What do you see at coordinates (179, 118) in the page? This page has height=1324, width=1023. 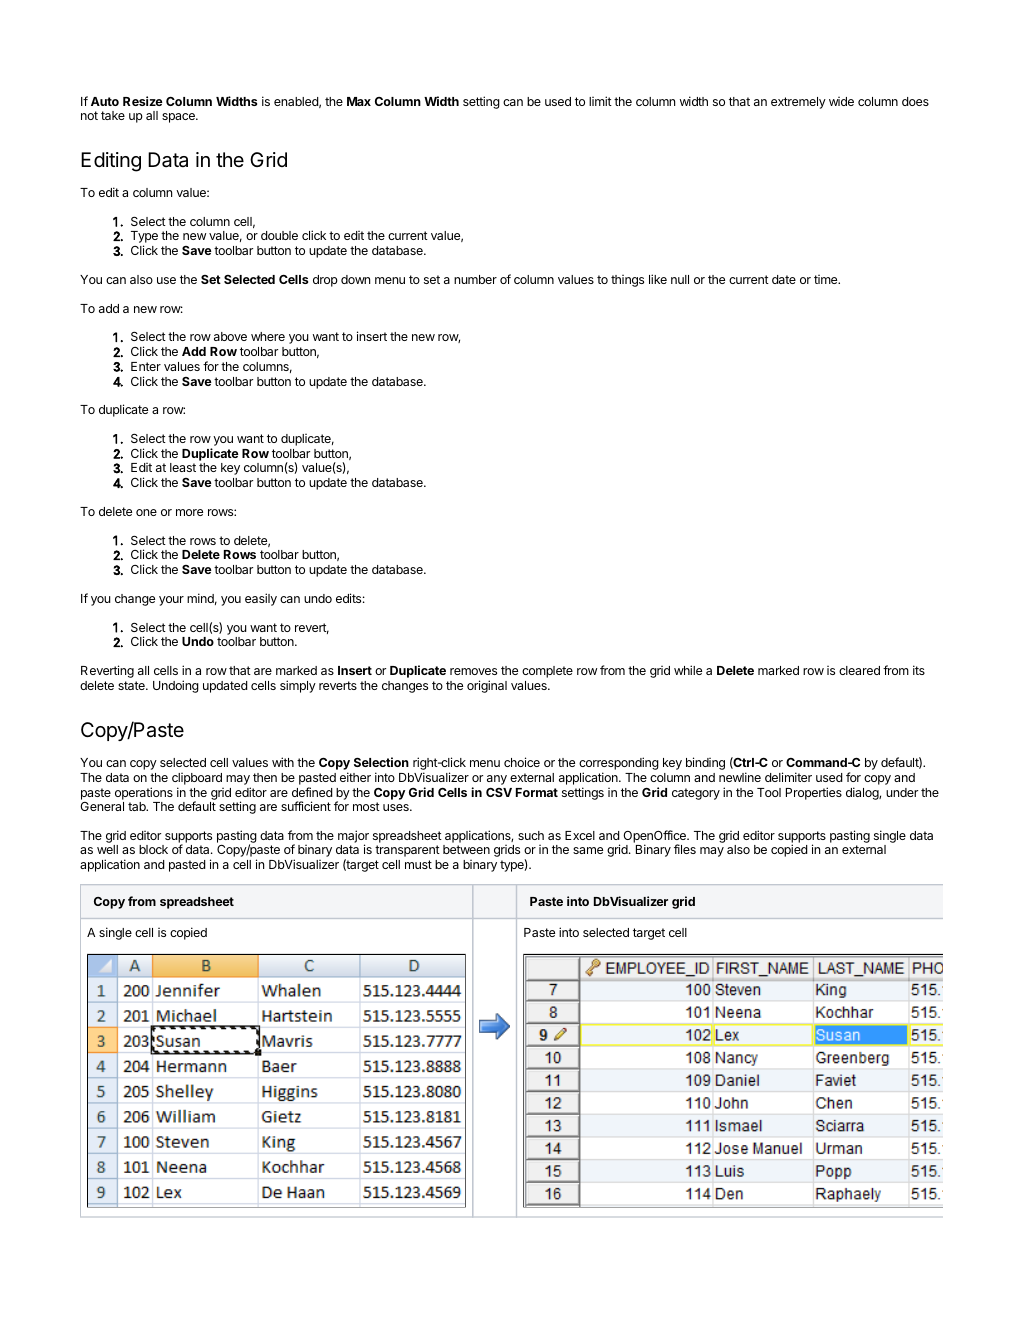 I see `space` at bounding box center [179, 118].
